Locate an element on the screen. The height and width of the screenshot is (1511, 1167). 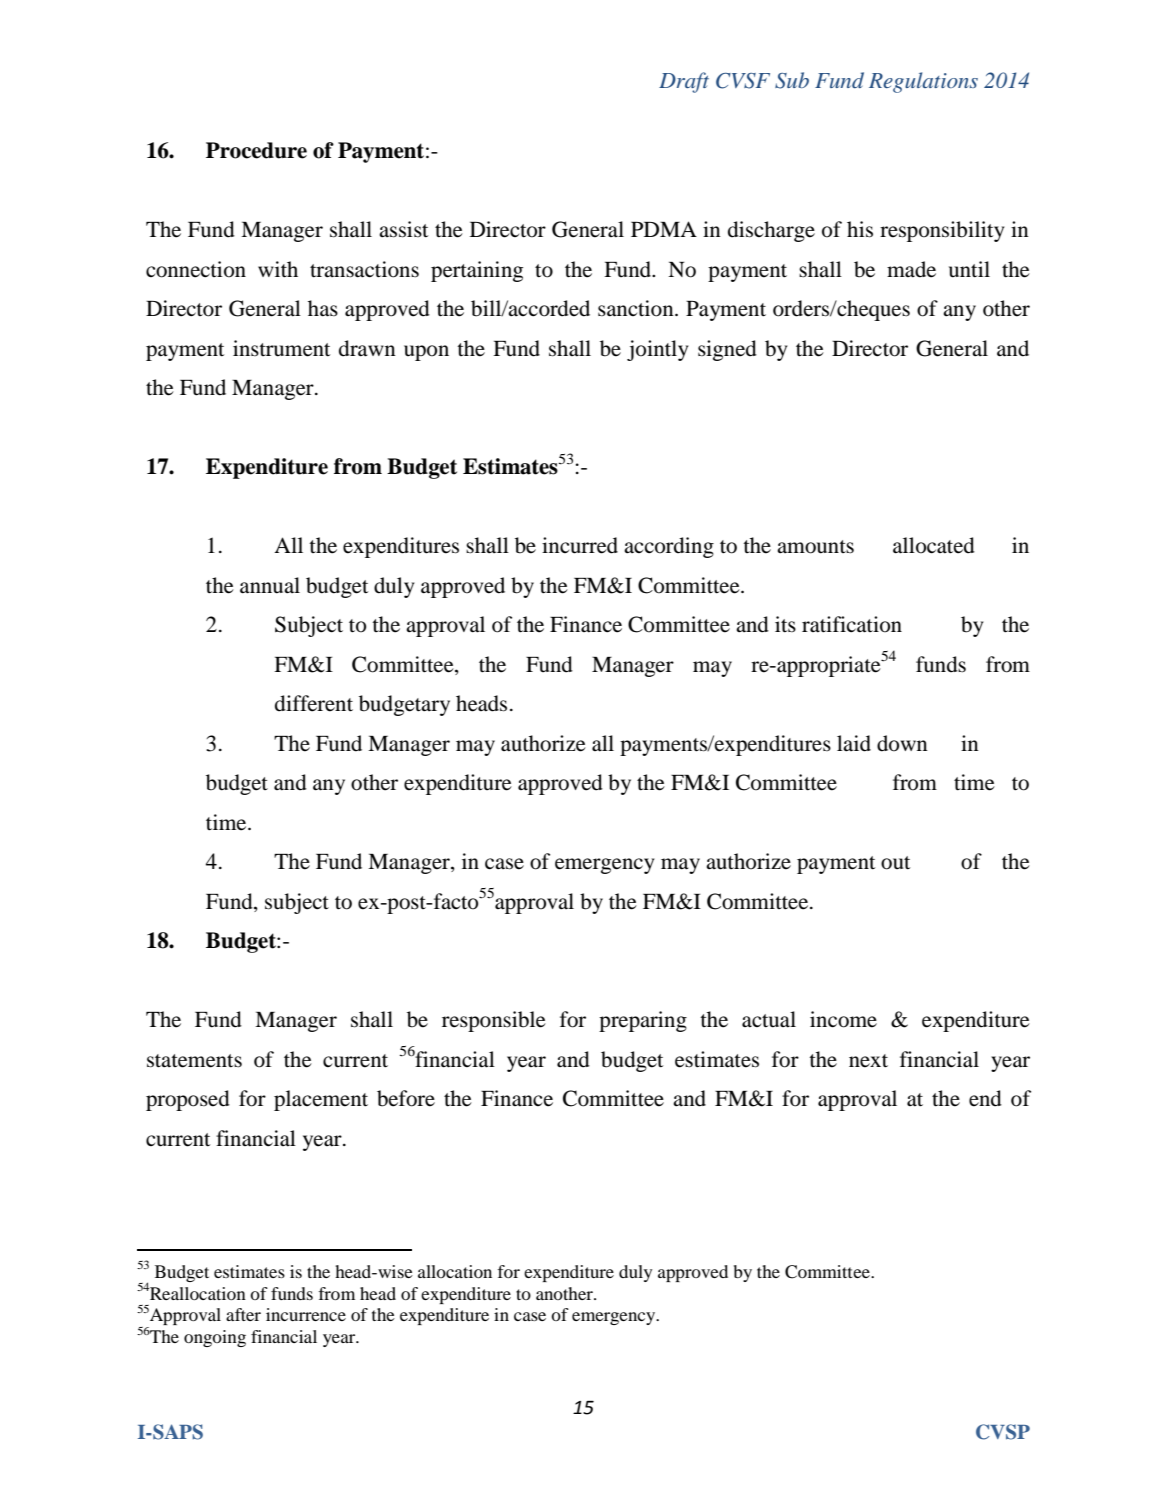
signed is located at coordinates (727, 350).
